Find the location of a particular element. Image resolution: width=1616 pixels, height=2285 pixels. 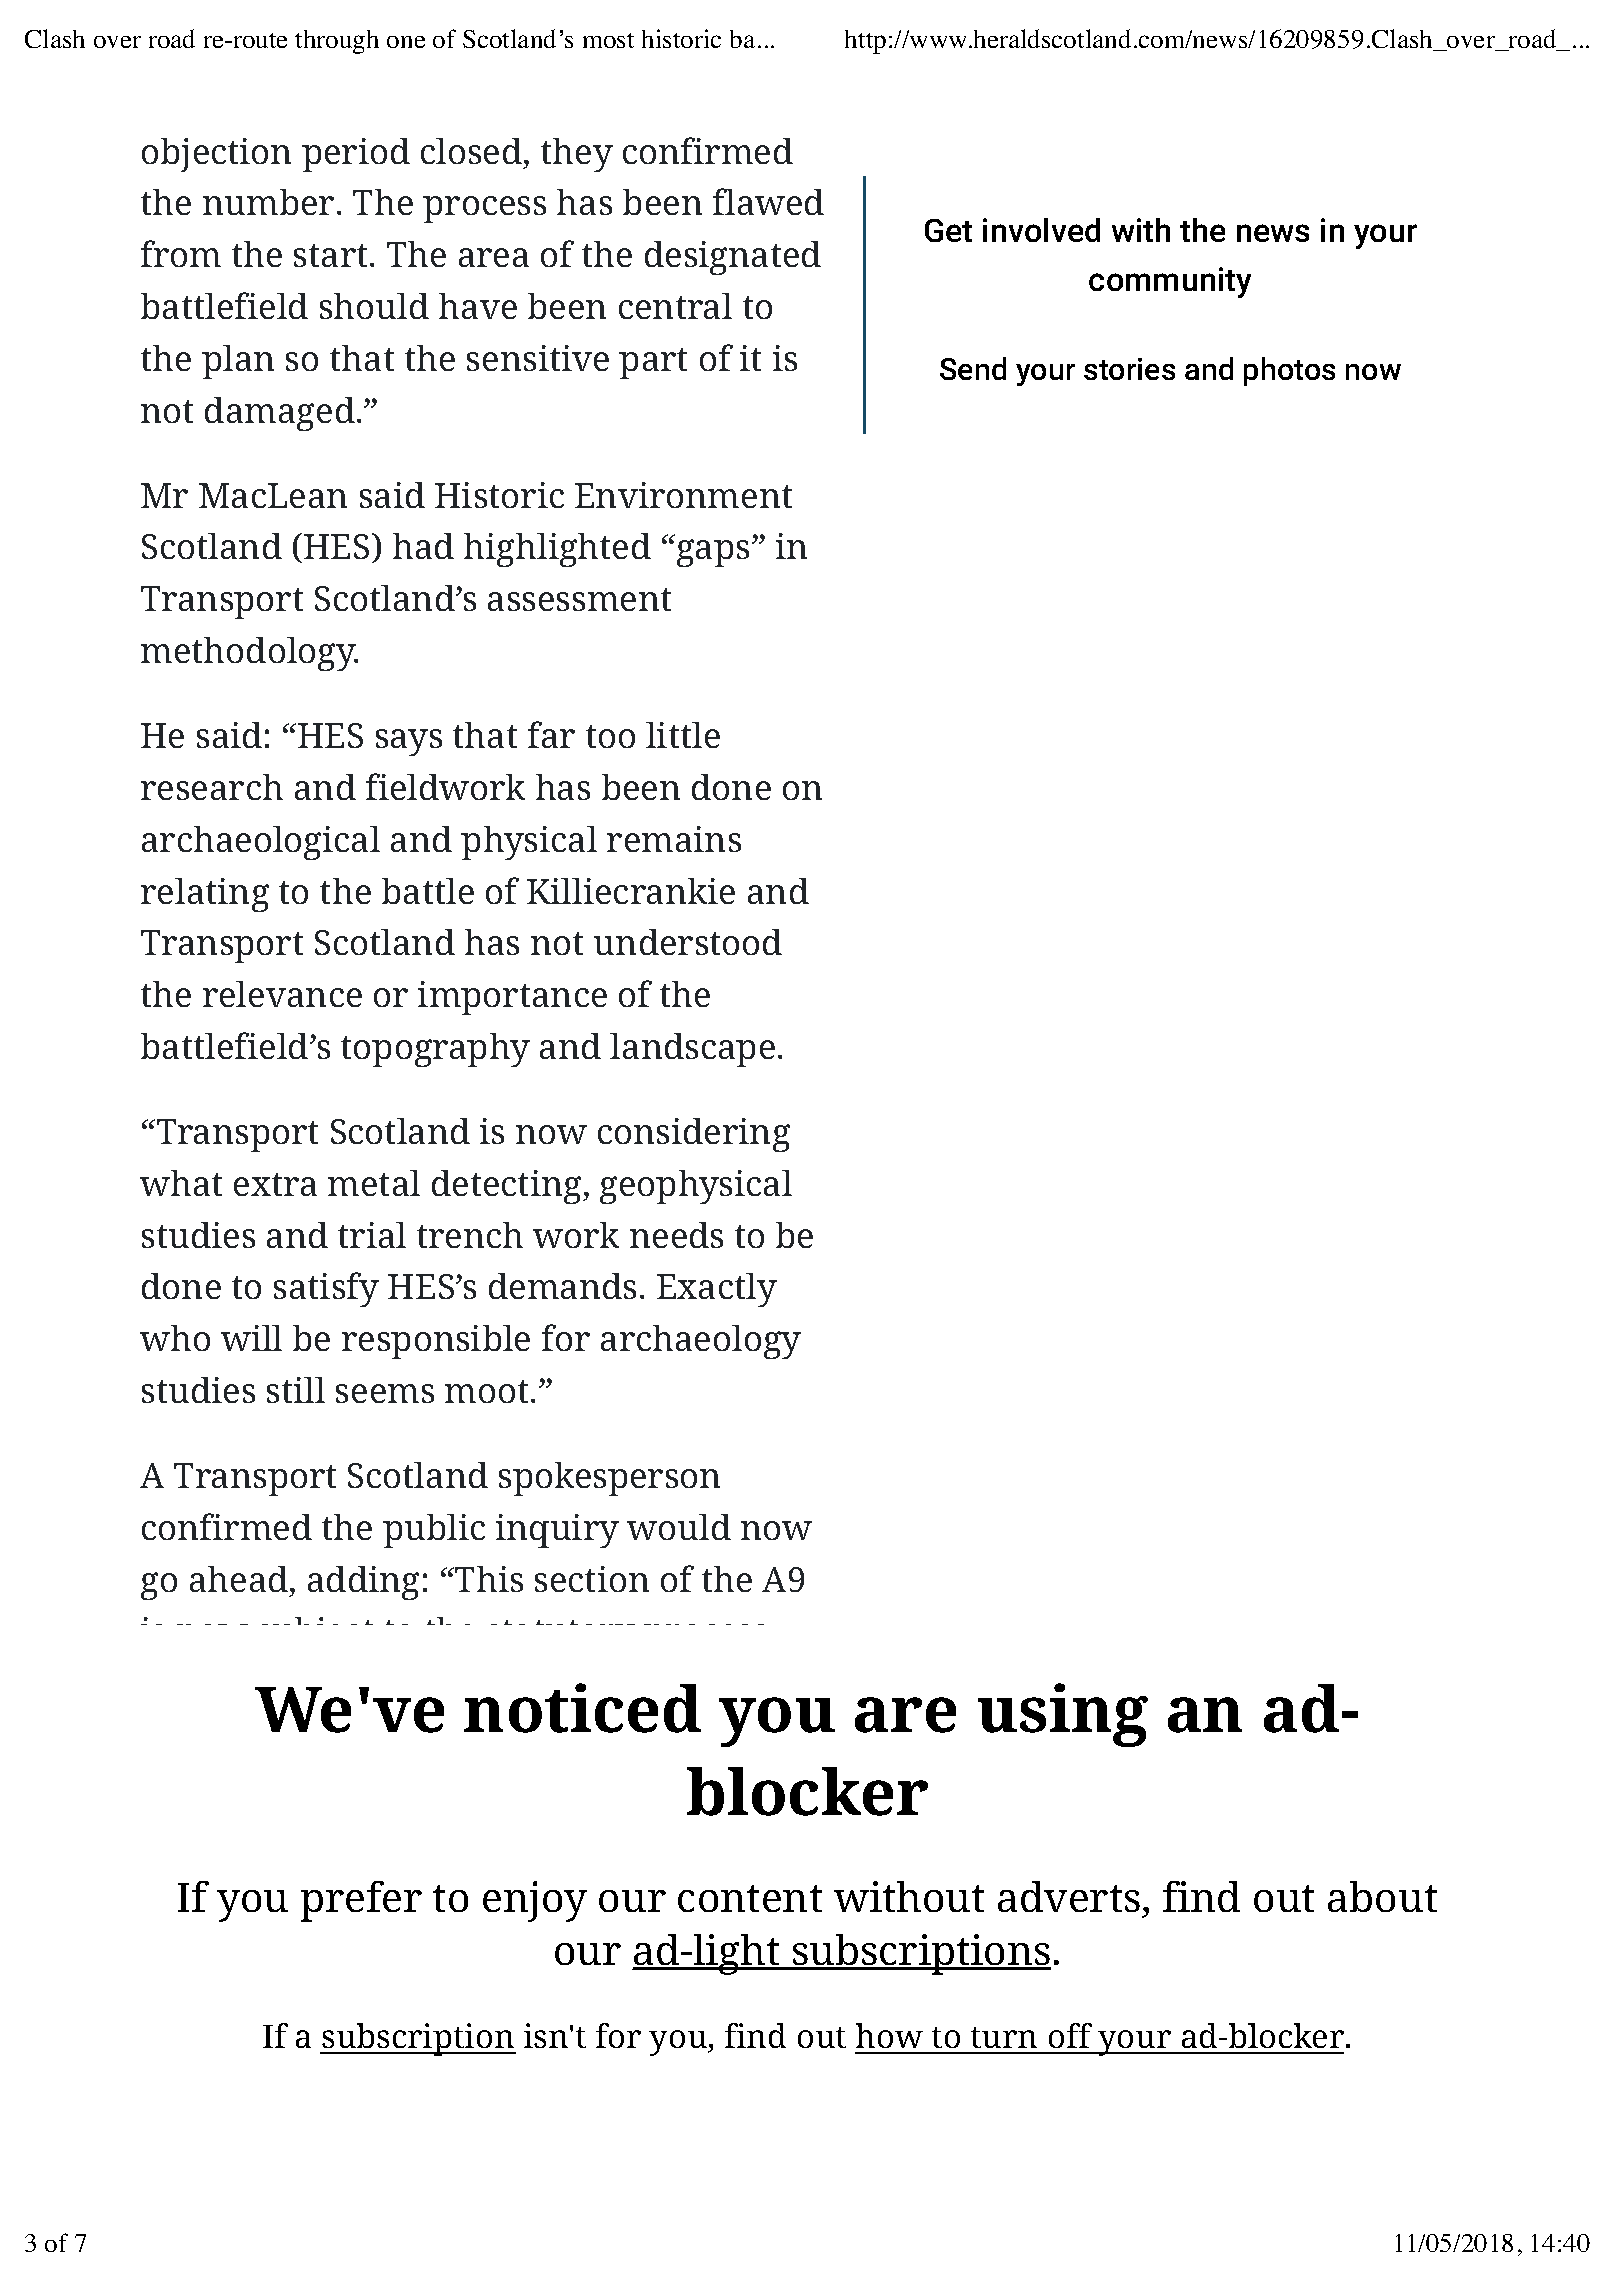

flawed is located at coordinates (768, 201).
